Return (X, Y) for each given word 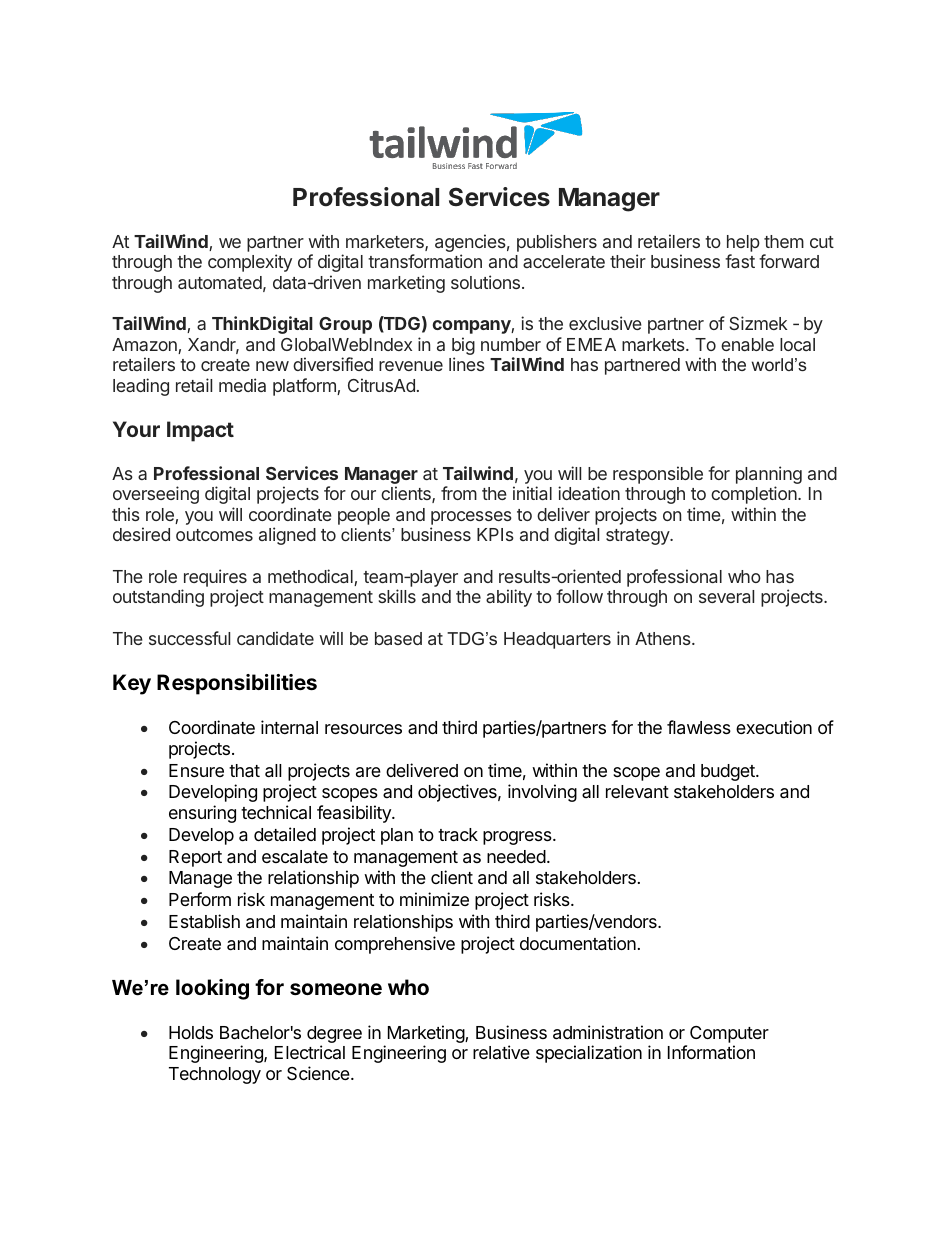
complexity (250, 263)
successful (189, 638)
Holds (191, 1032)
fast (740, 261)
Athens (664, 638)
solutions (487, 282)
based (398, 638)
